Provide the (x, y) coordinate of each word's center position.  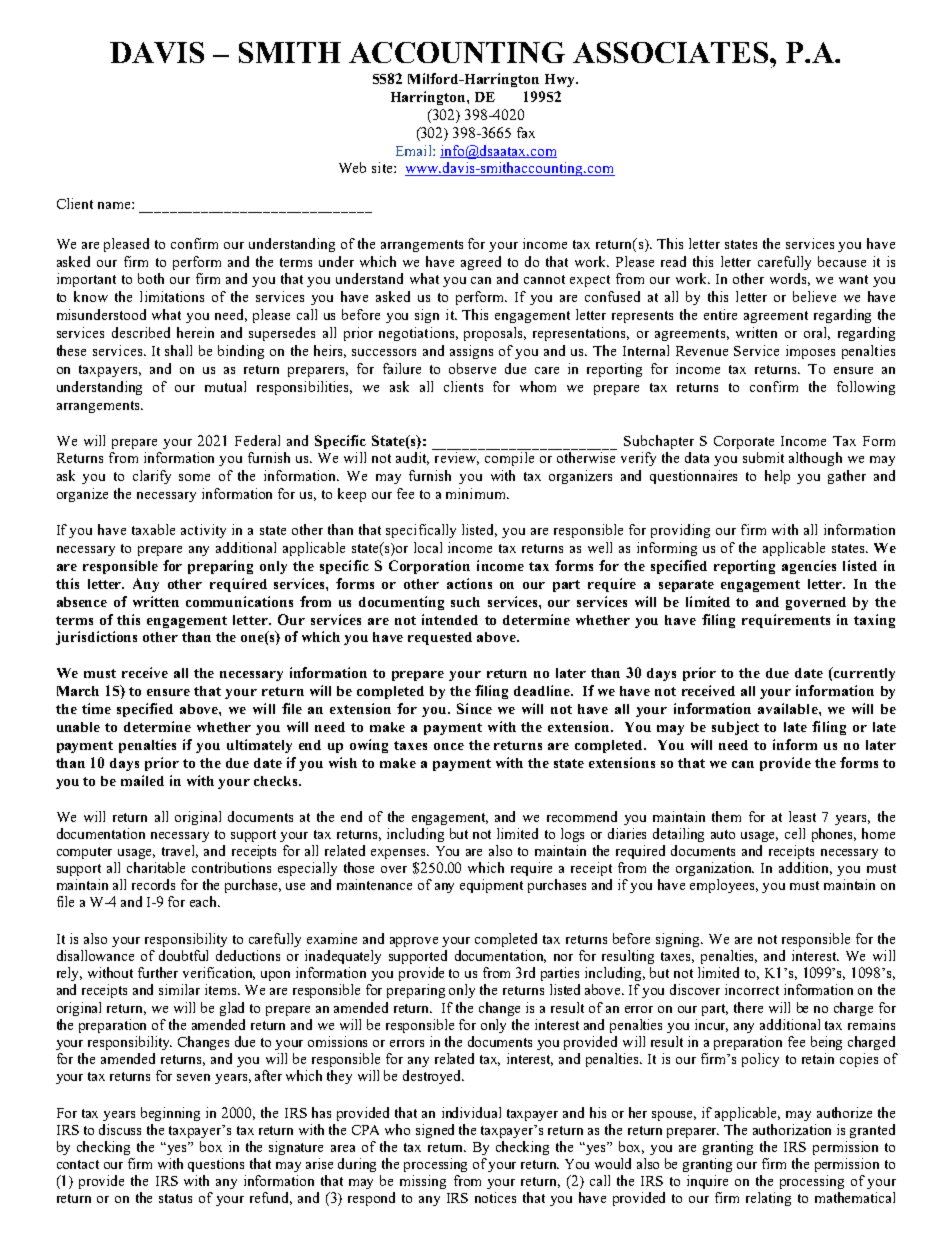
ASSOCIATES (672, 52)
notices (495, 1197)
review (457, 458)
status (175, 1198)
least (802, 816)
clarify (152, 477)
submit (763, 457)
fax (526, 132)
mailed (142, 780)
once (449, 746)
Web (352, 167)
